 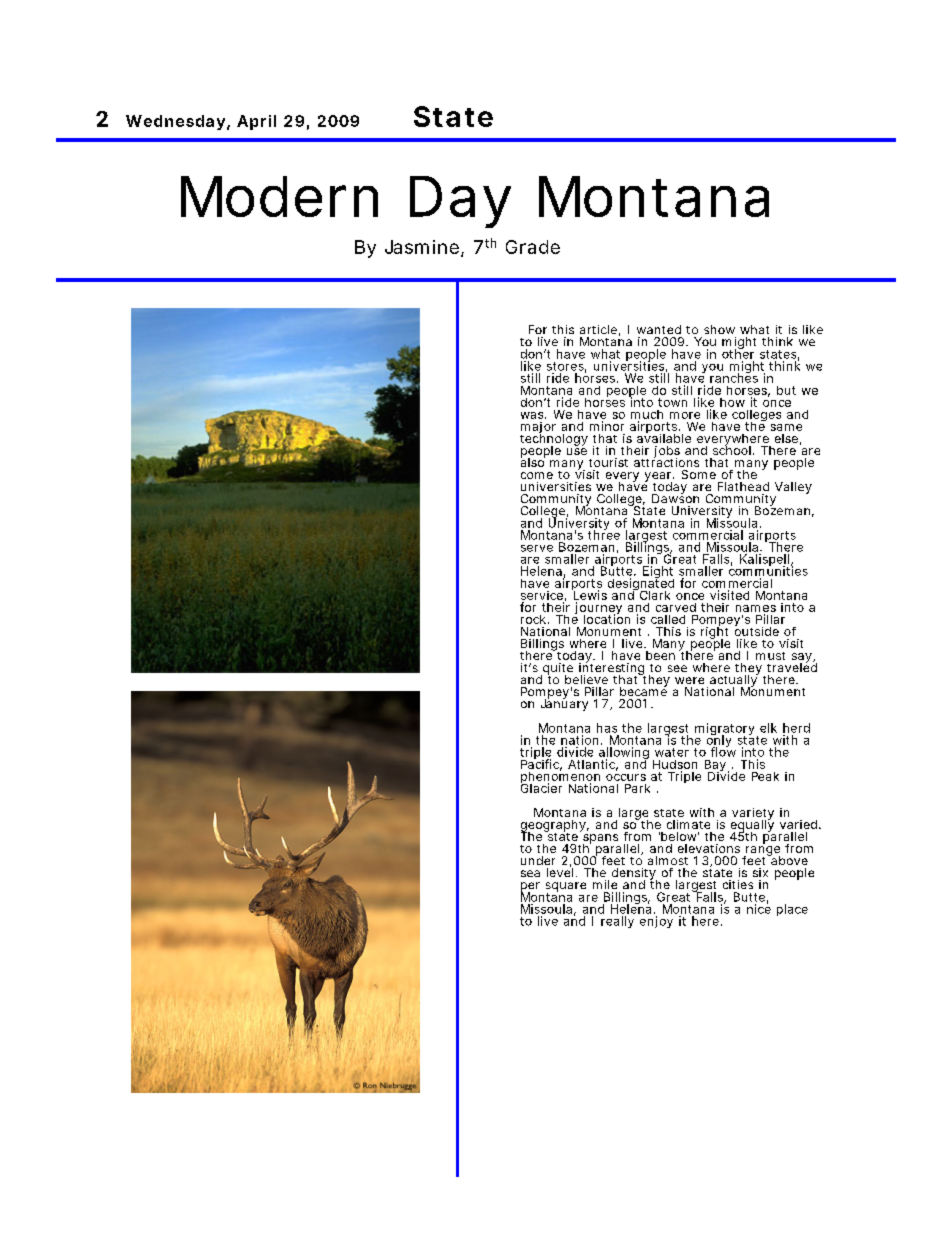 I want to click on sea, so click(x=530, y=873).
